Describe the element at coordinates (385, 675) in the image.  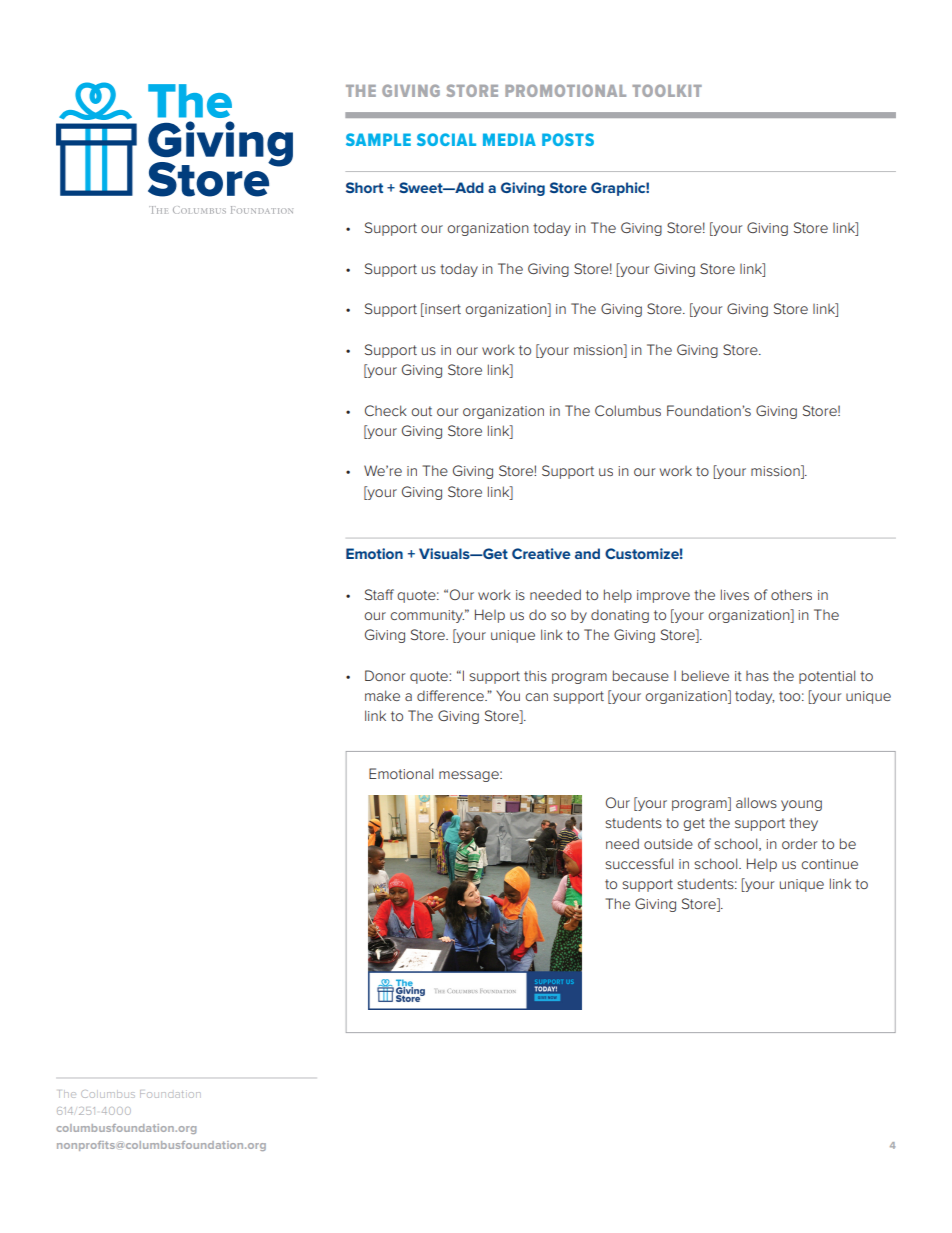
I see `Donor` at that location.
